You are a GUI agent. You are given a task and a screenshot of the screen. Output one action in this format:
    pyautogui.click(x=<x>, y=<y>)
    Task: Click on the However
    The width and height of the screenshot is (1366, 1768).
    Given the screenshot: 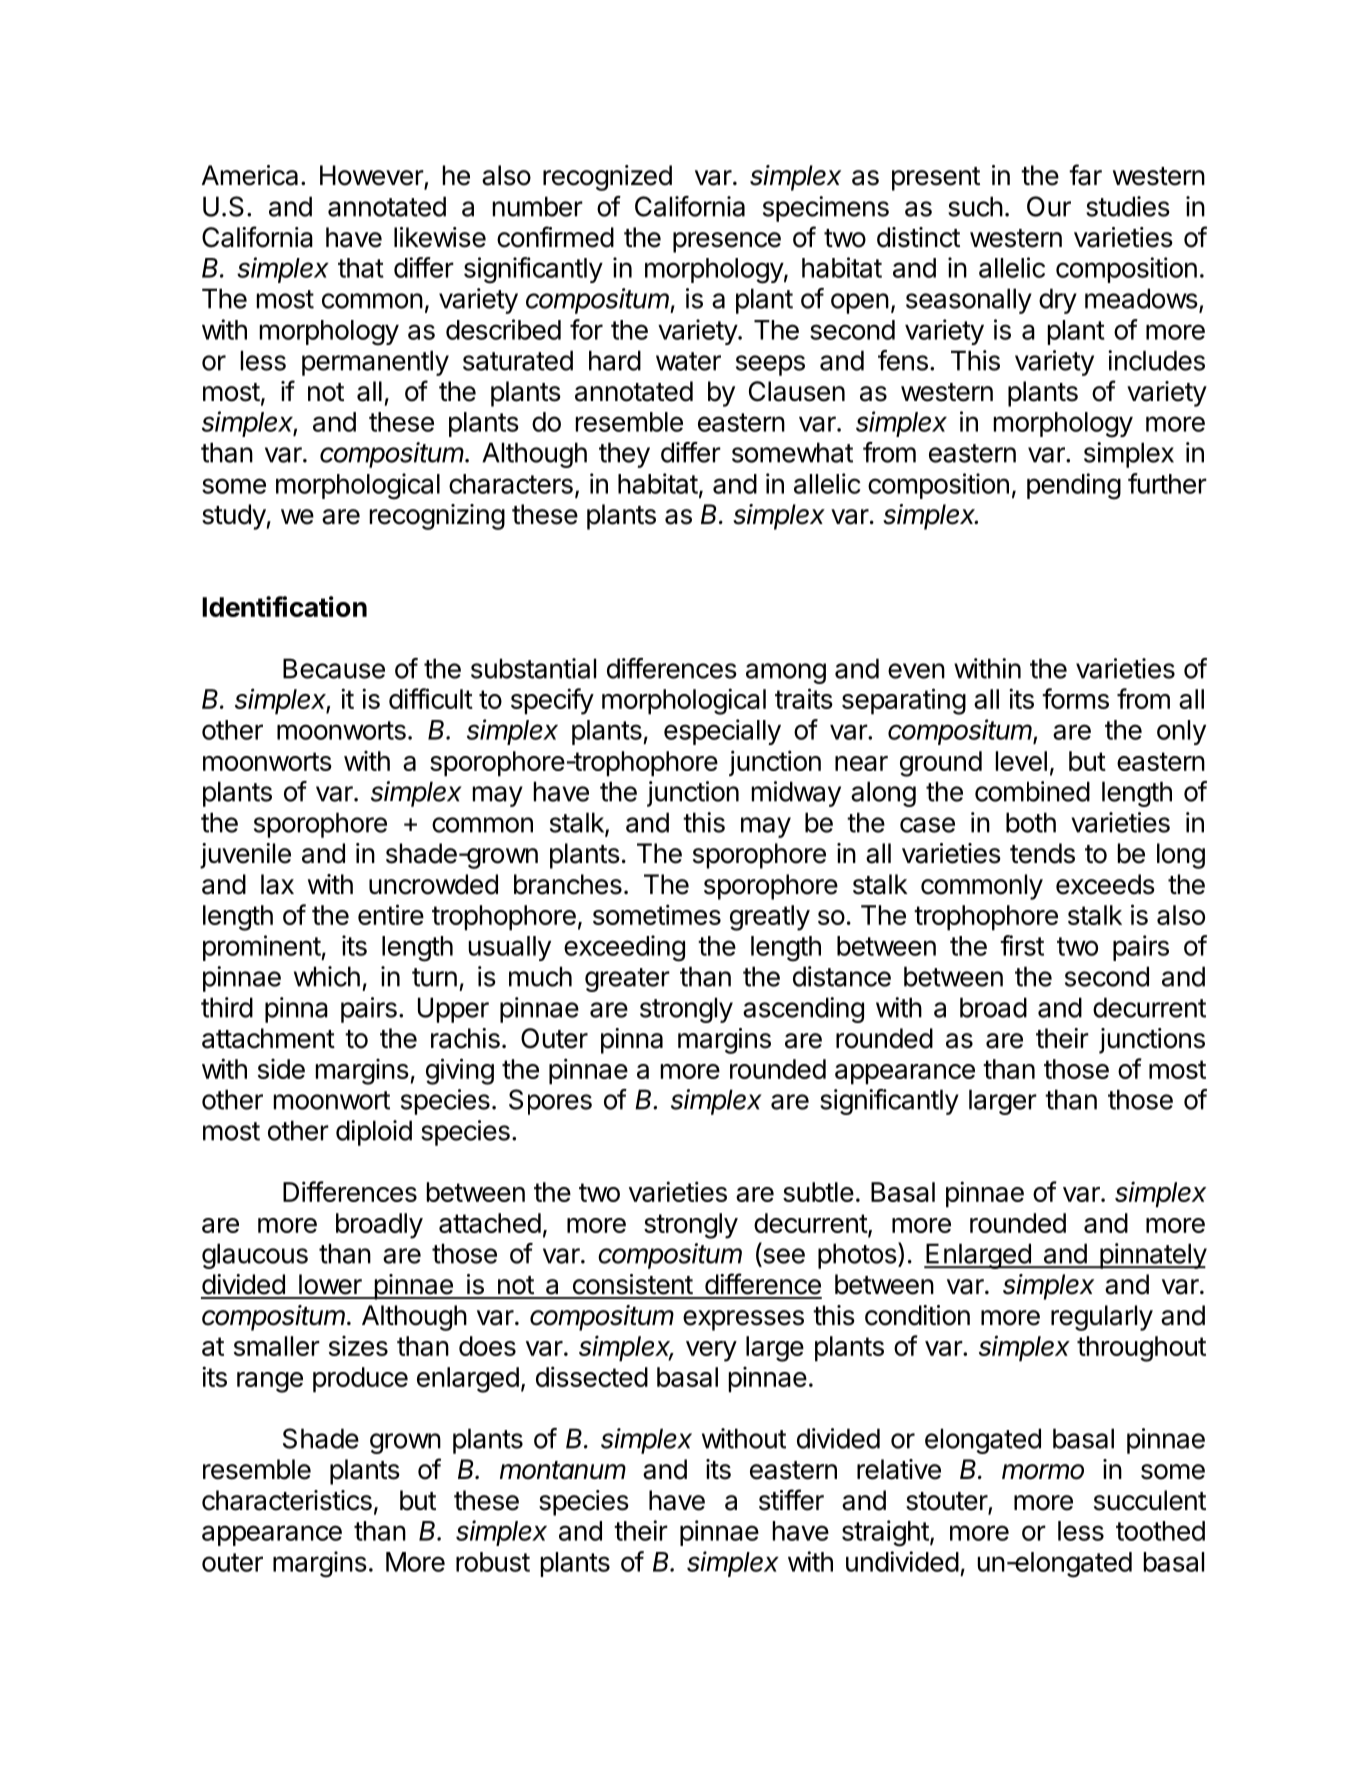 What is the action you would take?
    pyautogui.click(x=372, y=176)
